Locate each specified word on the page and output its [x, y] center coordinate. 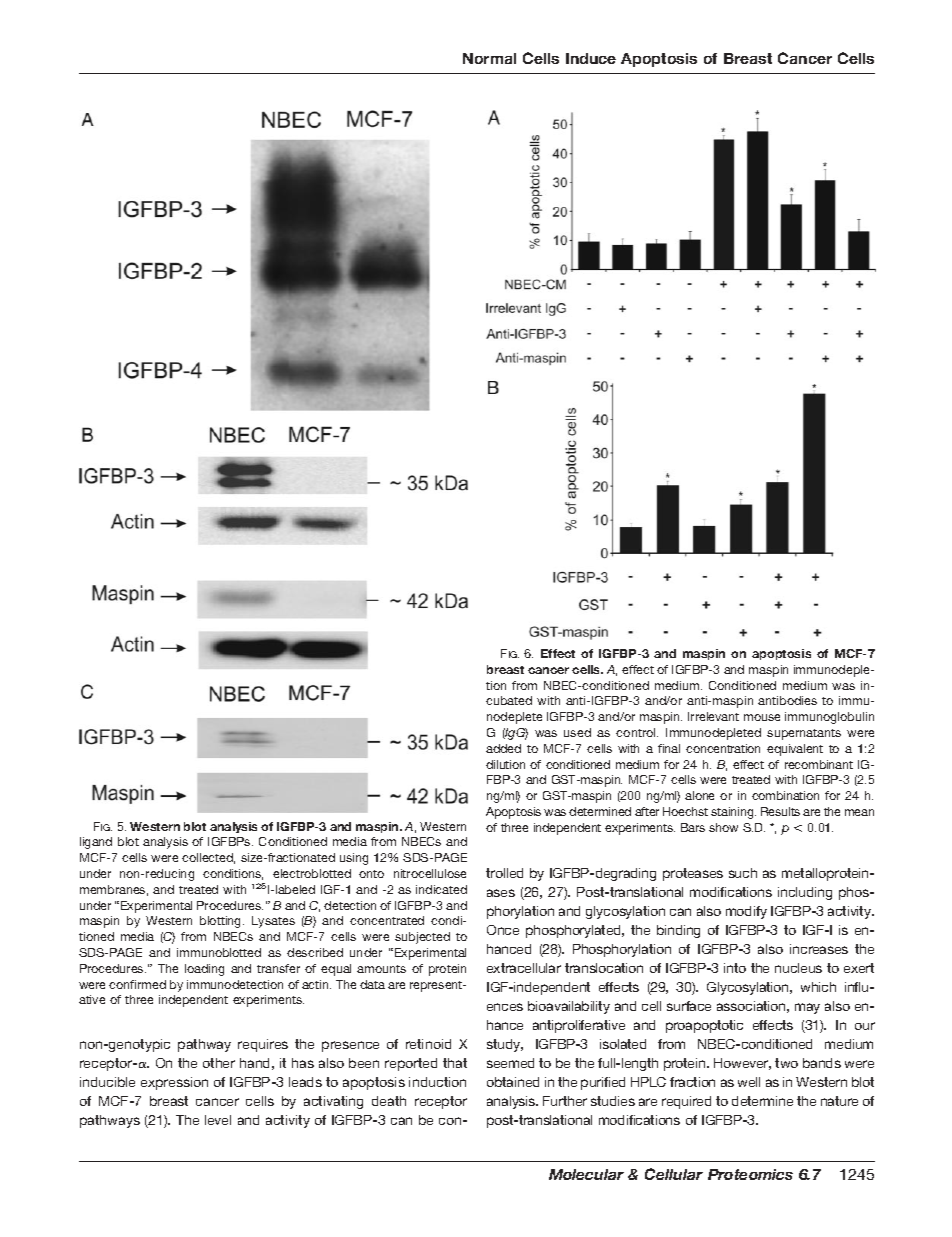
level [218, 1120]
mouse [762, 717]
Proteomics [750, 1174]
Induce [591, 58]
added [503, 748]
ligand [96, 843]
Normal [489, 58]
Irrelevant [713, 716]
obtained [513, 1082]
